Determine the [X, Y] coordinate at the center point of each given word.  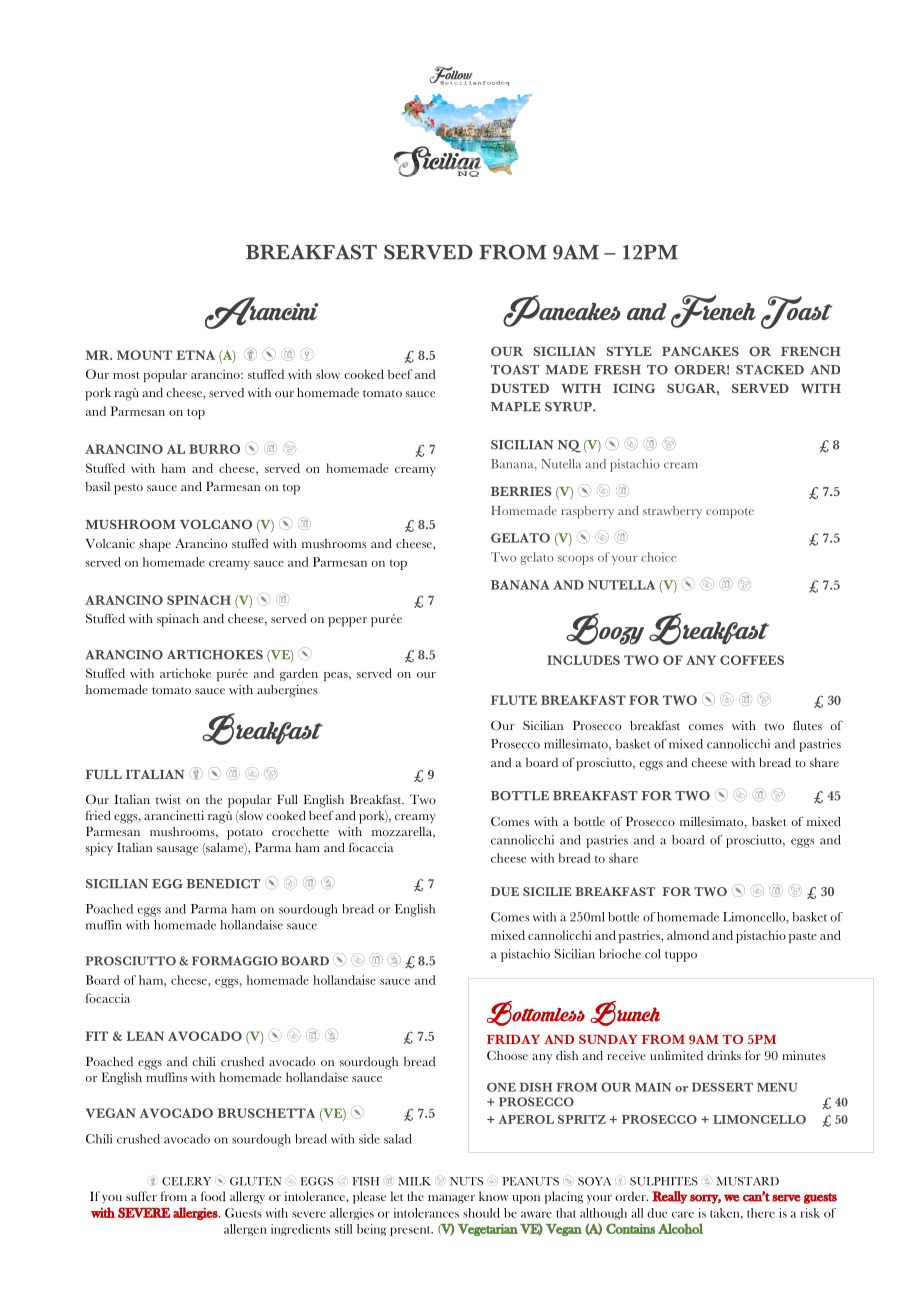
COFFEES [752, 660]
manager [451, 1199]
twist [168, 799]
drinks [724, 1055]
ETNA [195, 355]
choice [658, 557]
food [213, 1196]
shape [155, 545]
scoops [576, 560]
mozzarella [403, 833]
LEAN [145, 1036]
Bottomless [536, 1013]
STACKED [770, 370]
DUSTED [520, 388]
